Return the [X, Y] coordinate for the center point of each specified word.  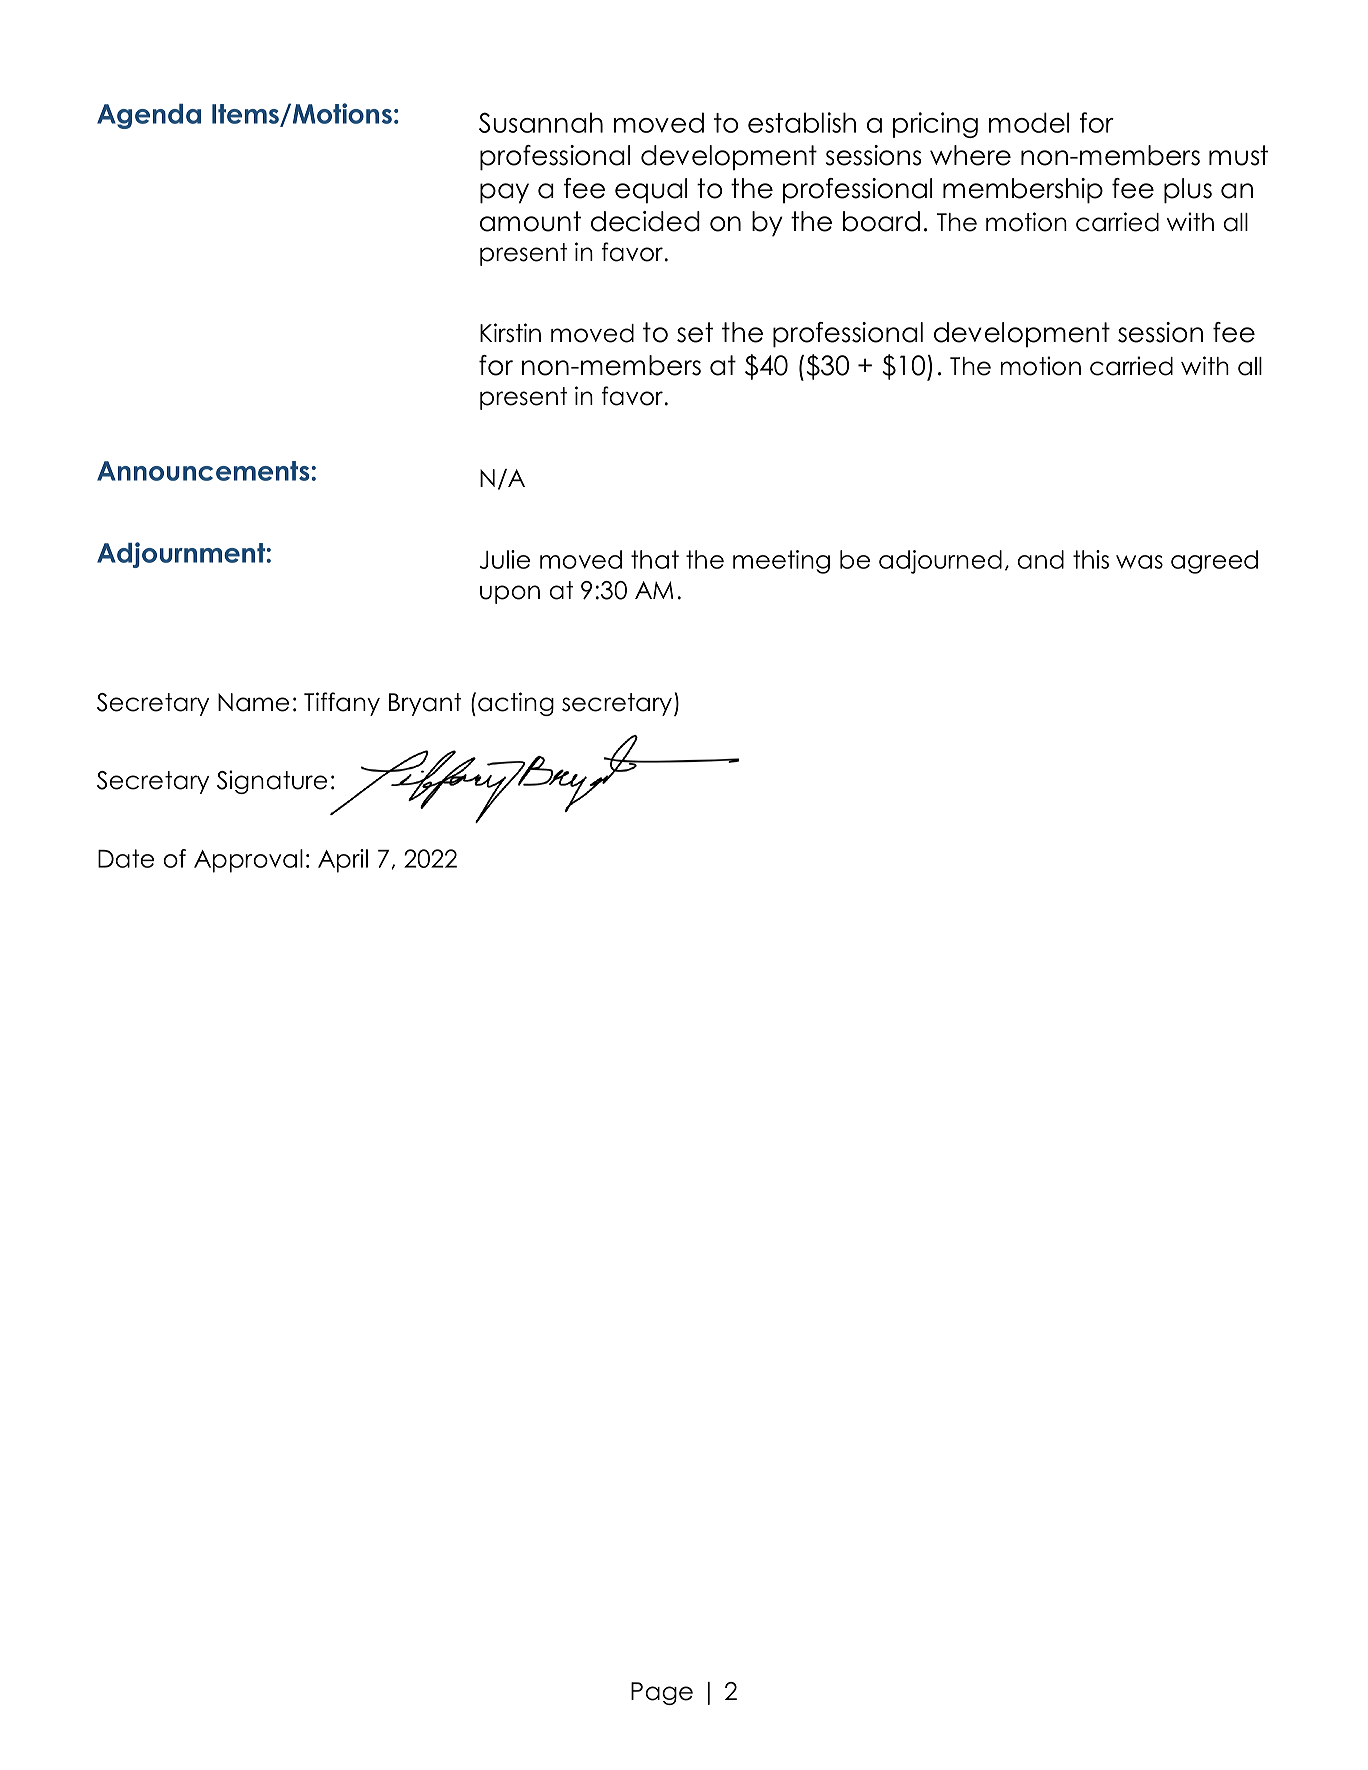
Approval [248, 861]
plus [1188, 191]
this [1091, 559]
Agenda [149, 116]
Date [126, 858]
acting [516, 704]
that [655, 559]
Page [662, 1693]
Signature [272, 782]
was [1139, 562]
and [1041, 559]
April [343, 861]
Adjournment [181, 555]
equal [651, 191]
